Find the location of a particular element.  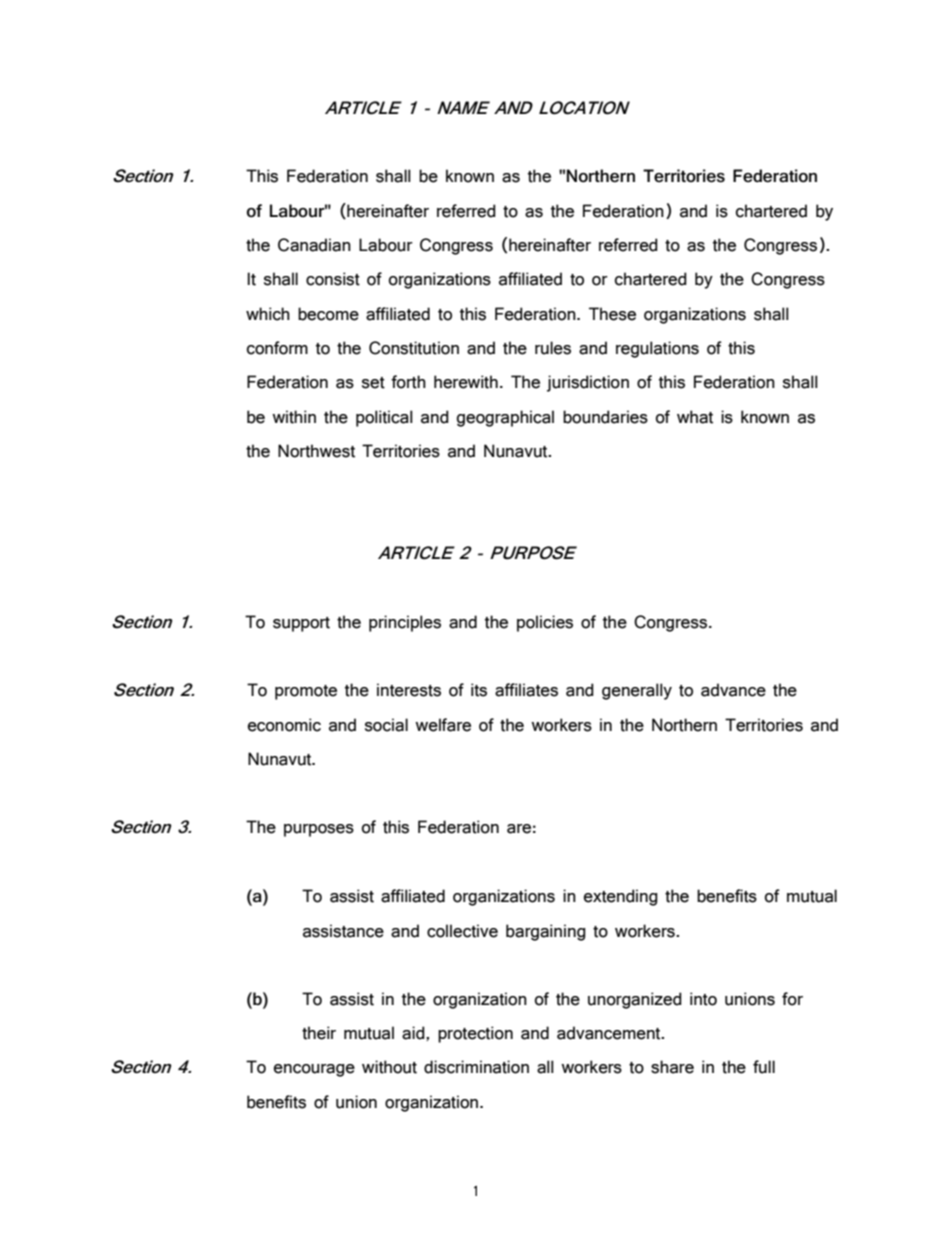

consist is located at coordinates (333, 279).
